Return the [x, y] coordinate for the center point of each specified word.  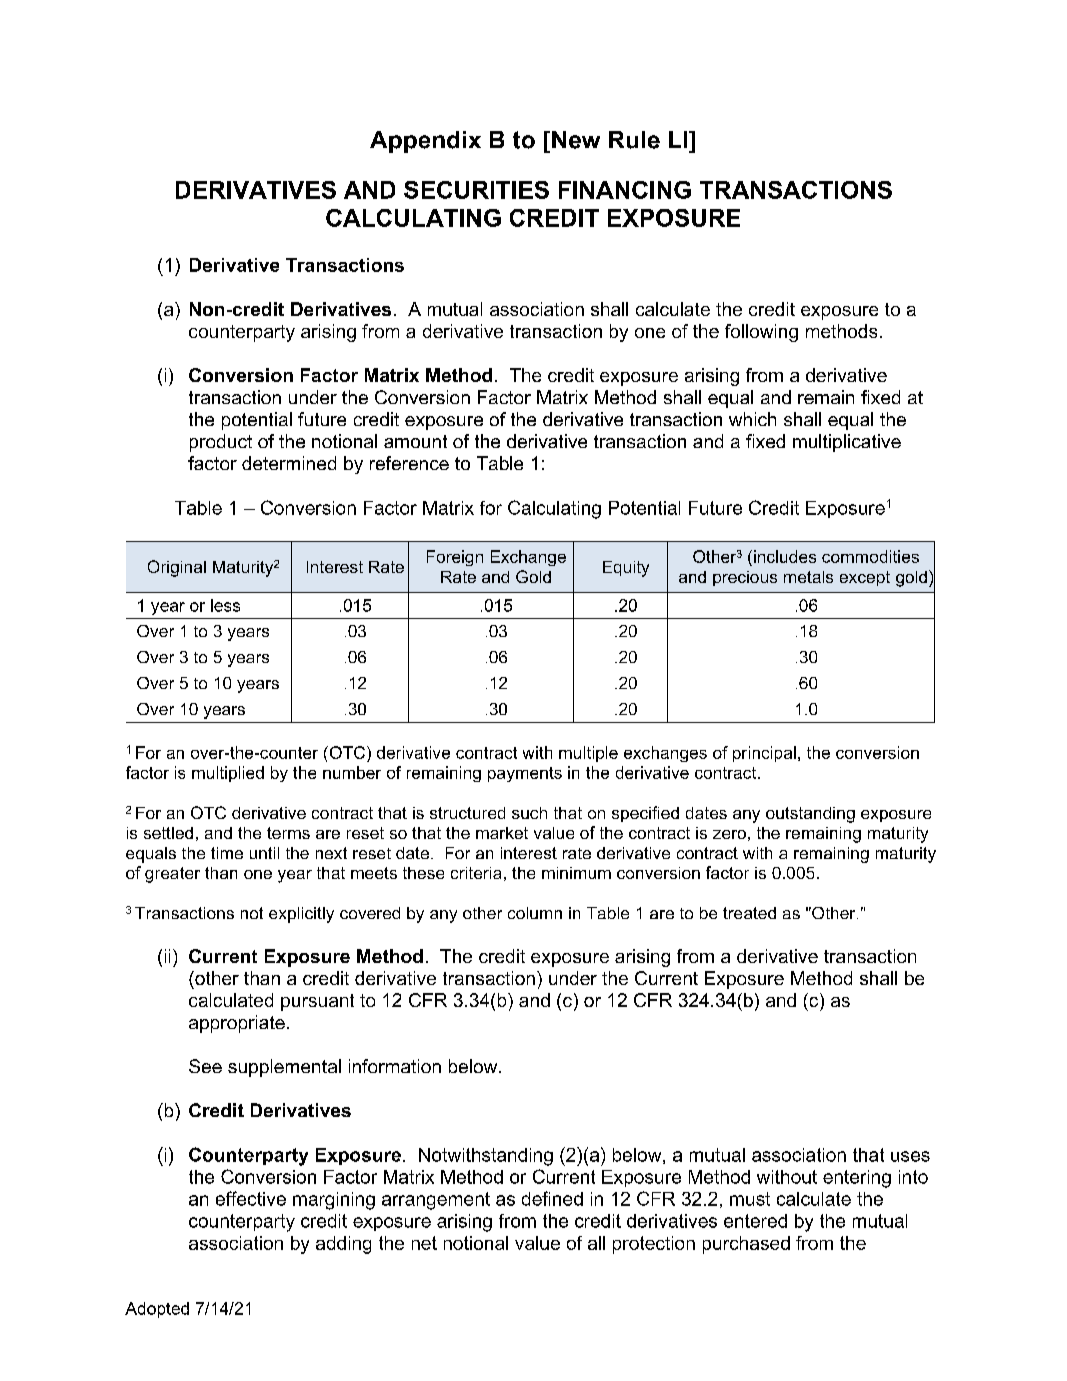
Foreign [455, 558]
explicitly [301, 915]
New [576, 140]
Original [177, 568]
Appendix [425, 142]
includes [785, 556]
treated [749, 913]
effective [251, 1198]
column [535, 913]
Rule [634, 140]
